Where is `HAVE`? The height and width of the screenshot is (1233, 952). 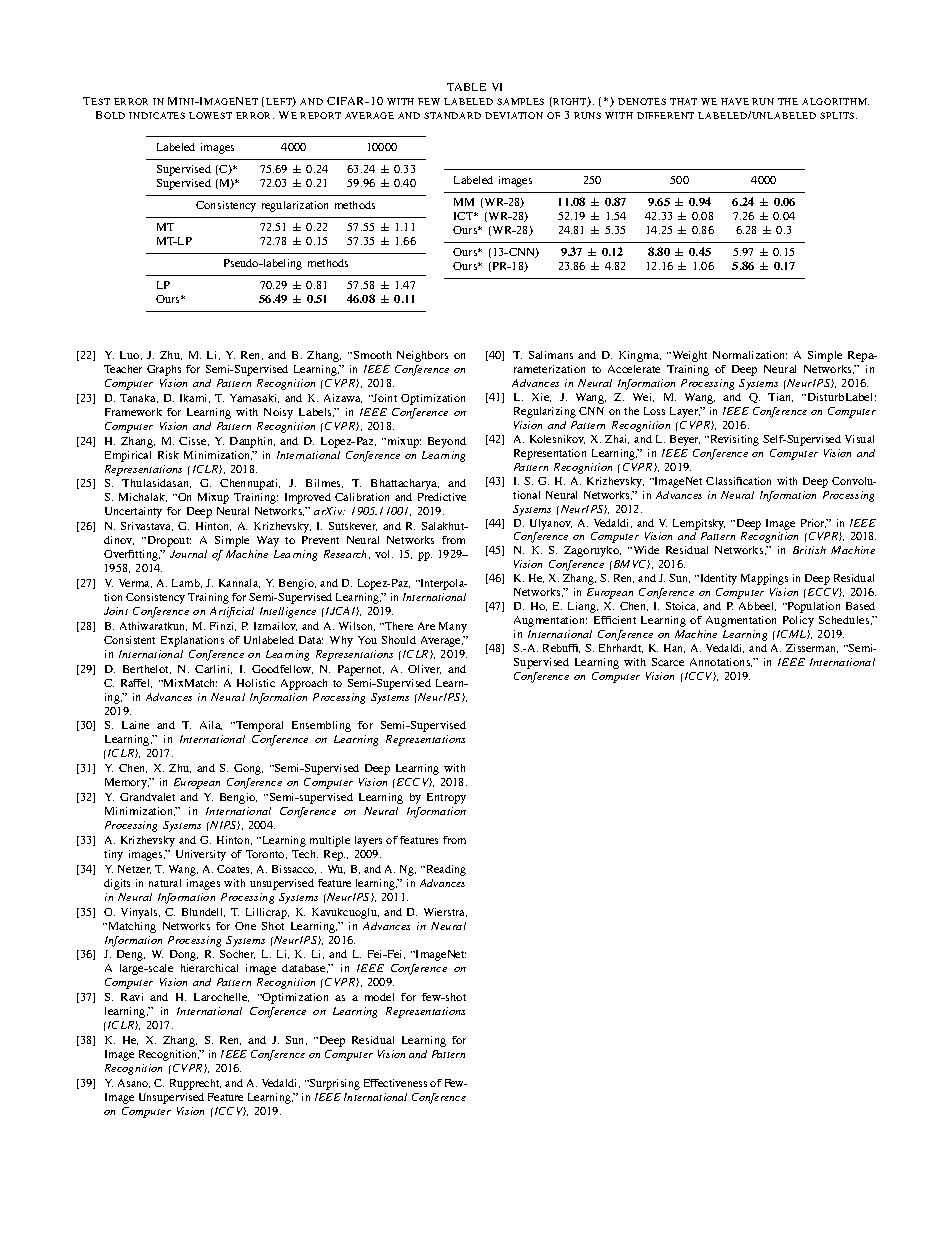 HAVE is located at coordinates (735, 101).
